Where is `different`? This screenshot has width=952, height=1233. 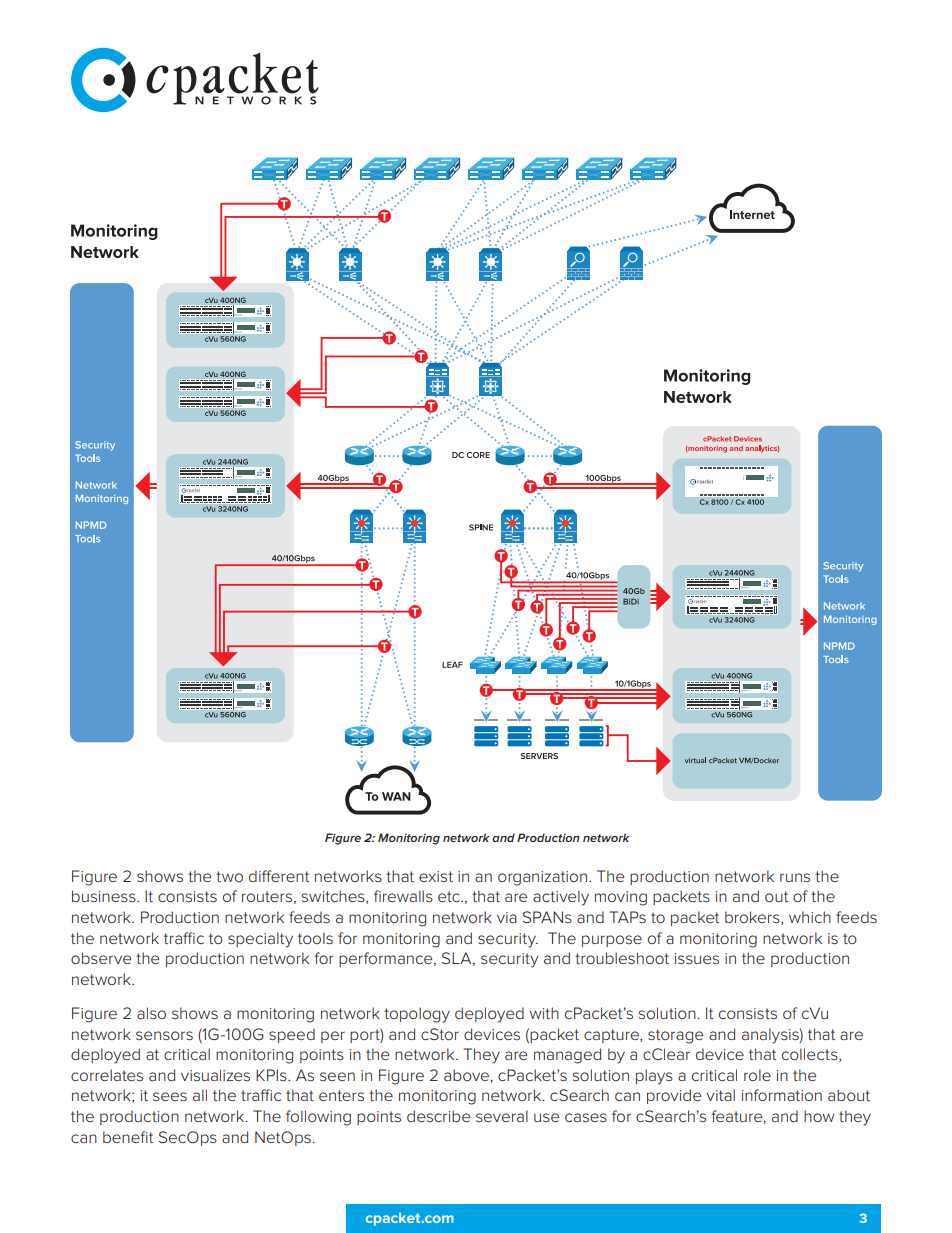
different is located at coordinates (279, 876).
